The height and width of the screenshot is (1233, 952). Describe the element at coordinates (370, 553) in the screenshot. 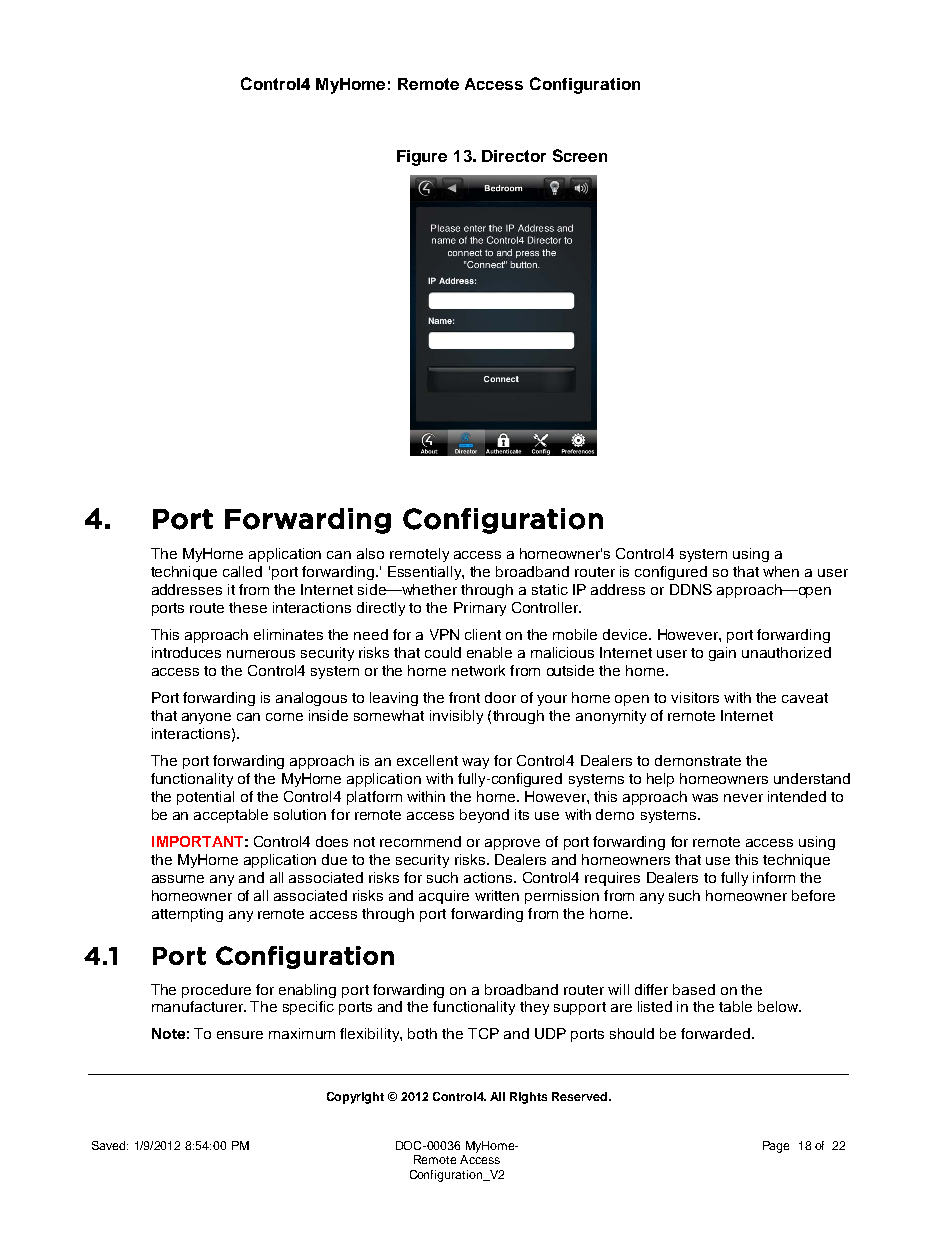

I see `also` at that location.
